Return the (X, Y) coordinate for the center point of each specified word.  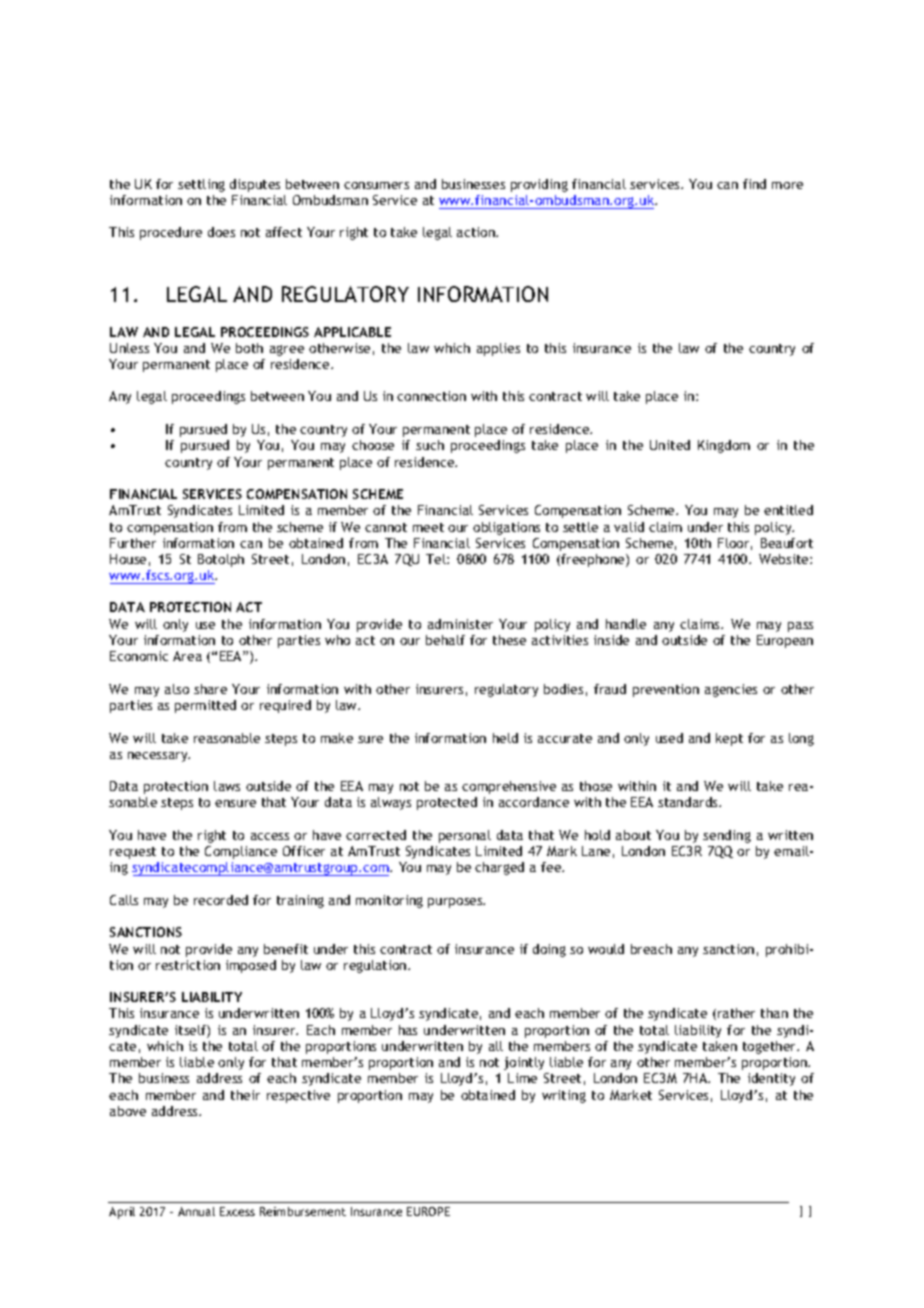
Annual (196, 1211)
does (221, 232)
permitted (205, 706)
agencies (731, 690)
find (754, 184)
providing (539, 185)
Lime (522, 1078)
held (505, 738)
